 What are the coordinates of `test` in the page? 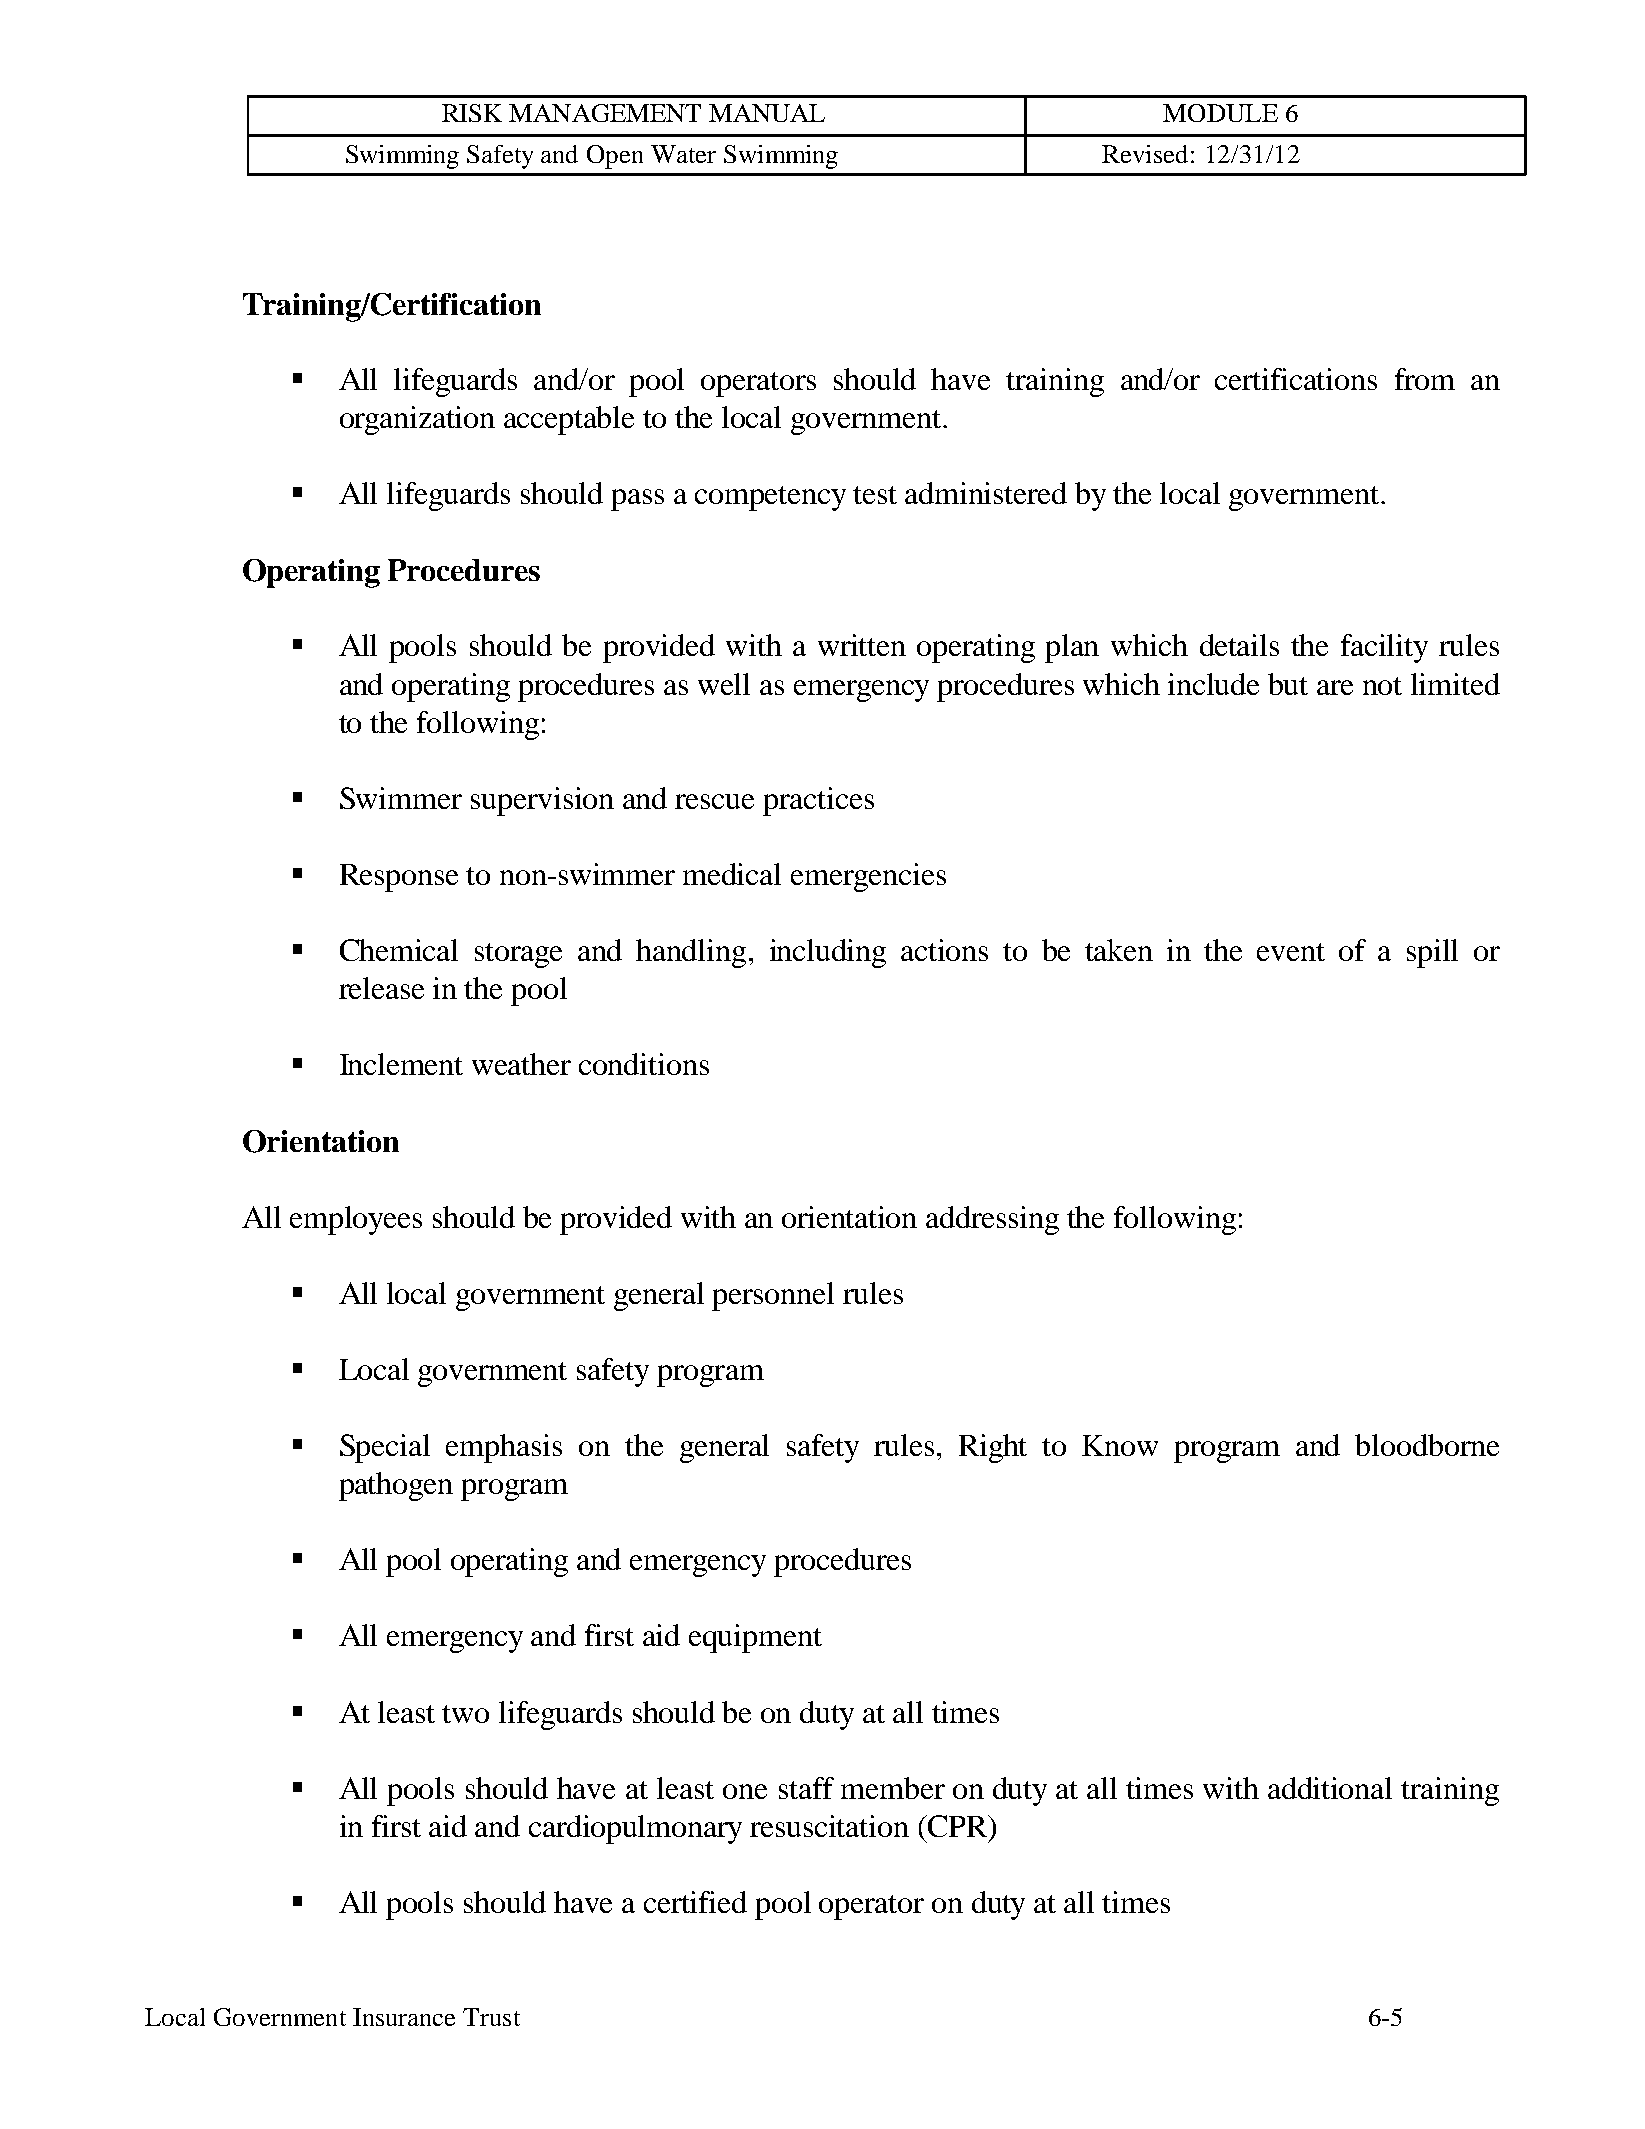 It's located at (875, 495).
